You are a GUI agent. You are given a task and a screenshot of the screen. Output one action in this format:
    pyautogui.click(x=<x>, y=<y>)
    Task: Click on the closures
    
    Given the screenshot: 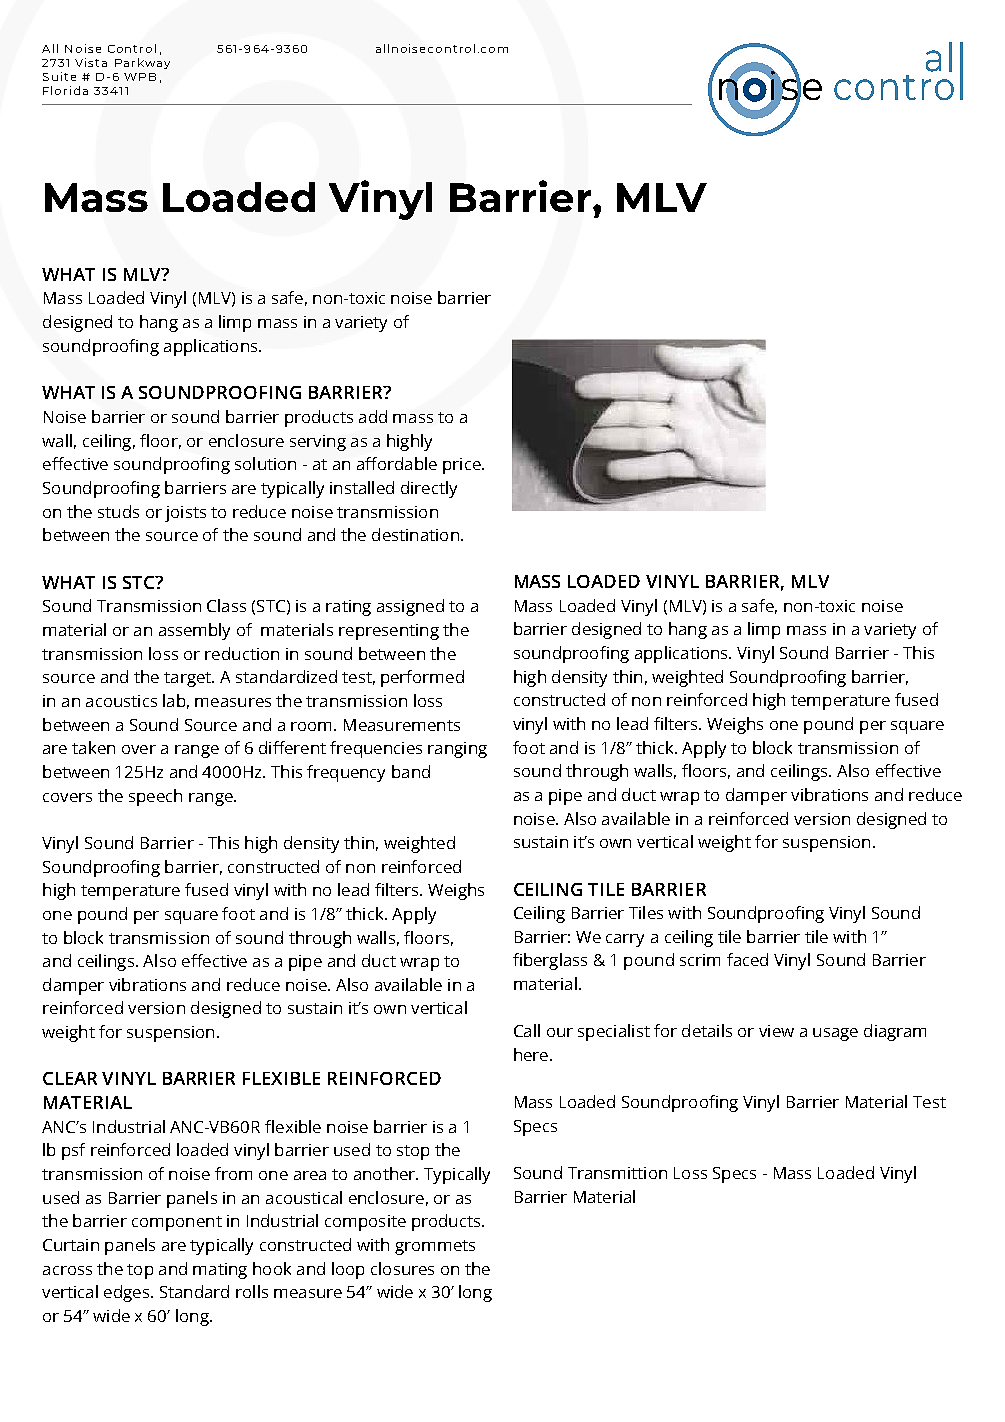 What is the action you would take?
    pyautogui.click(x=402, y=1268)
